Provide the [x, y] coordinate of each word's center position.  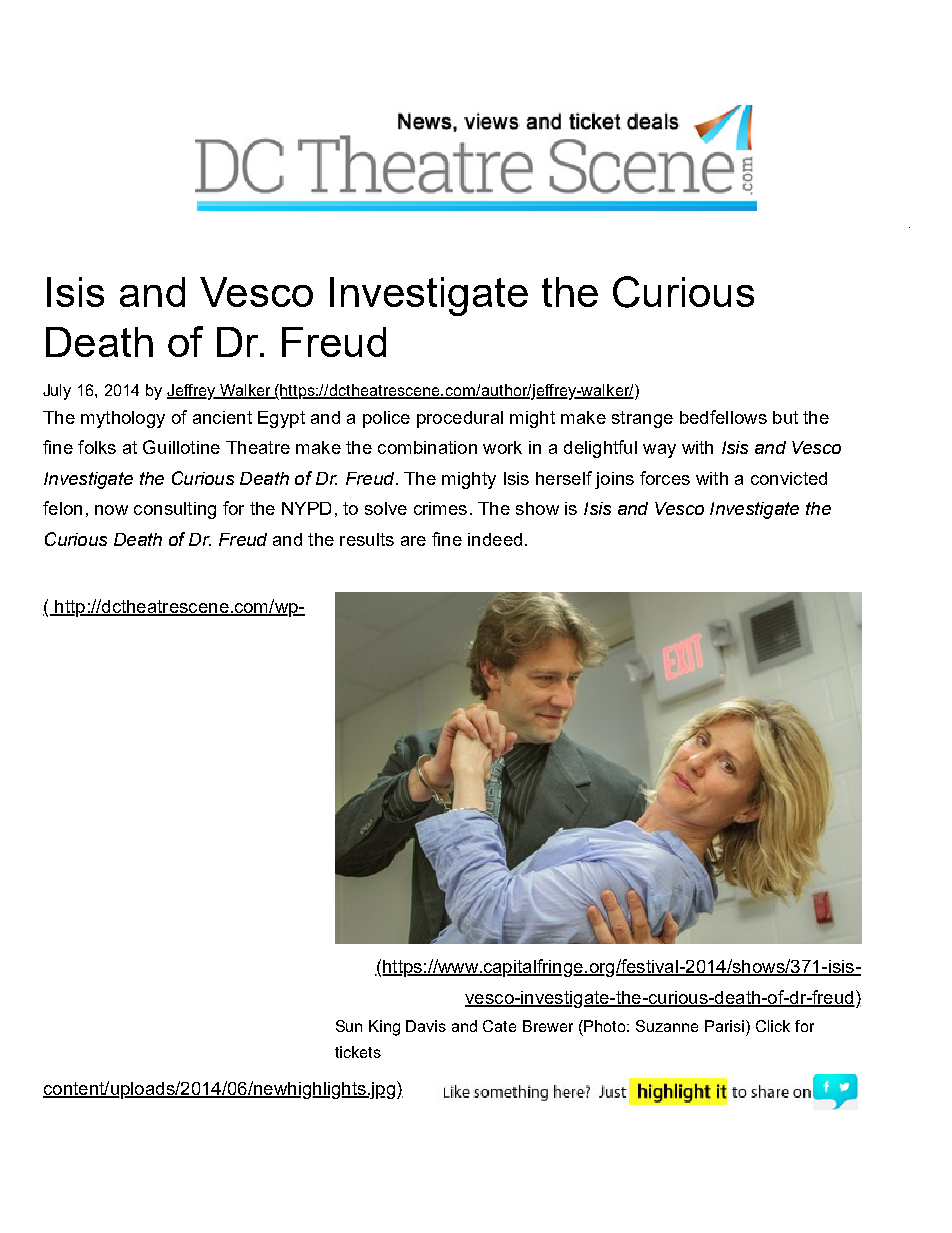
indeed [495, 539]
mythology [123, 419]
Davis [426, 1026]
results [367, 539]
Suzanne [667, 1026]
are [413, 541]
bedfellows [723, 417]
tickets [358, 1052]
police [386, 419]
